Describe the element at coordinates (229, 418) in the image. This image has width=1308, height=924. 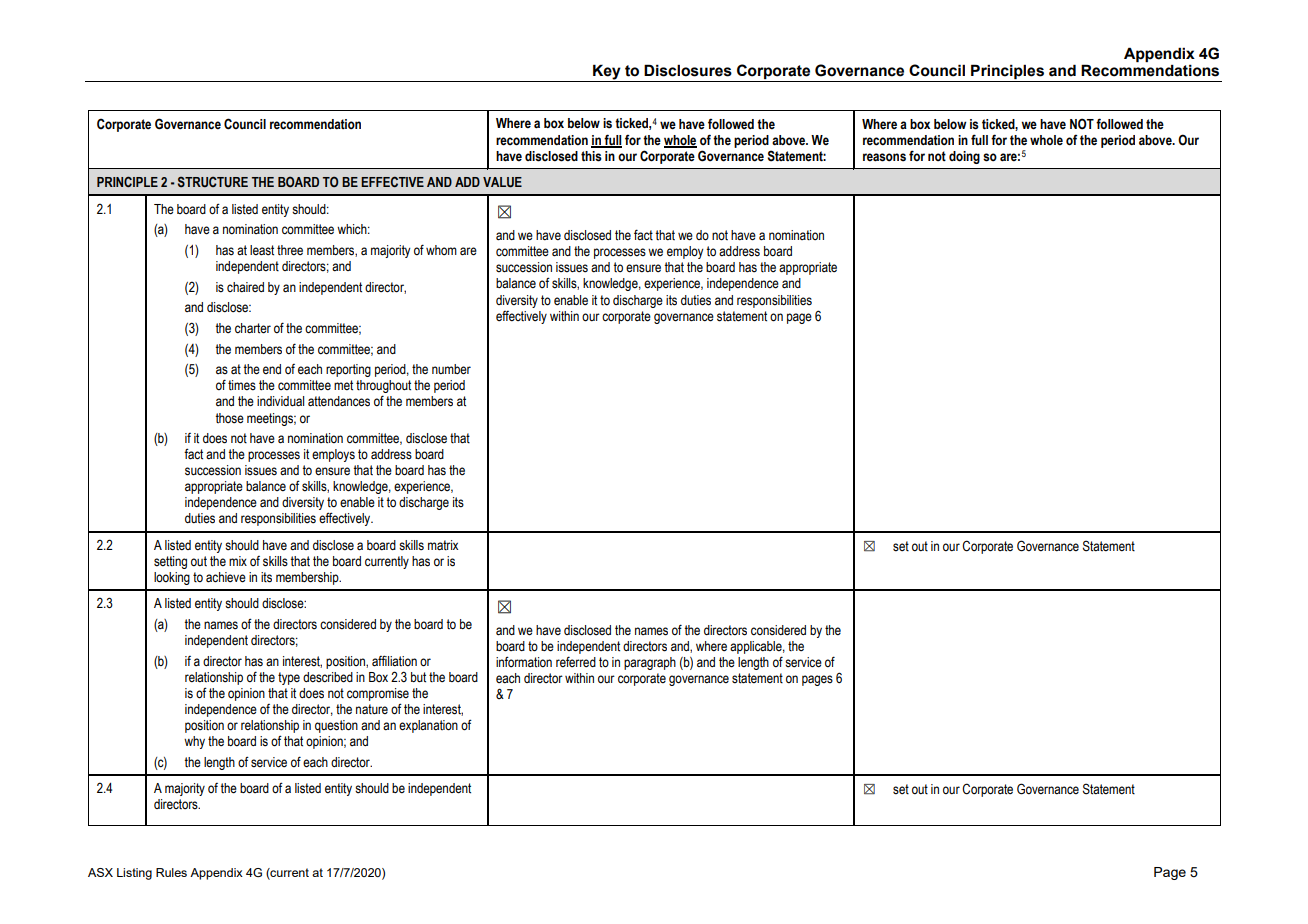
I see `those` at that location.
